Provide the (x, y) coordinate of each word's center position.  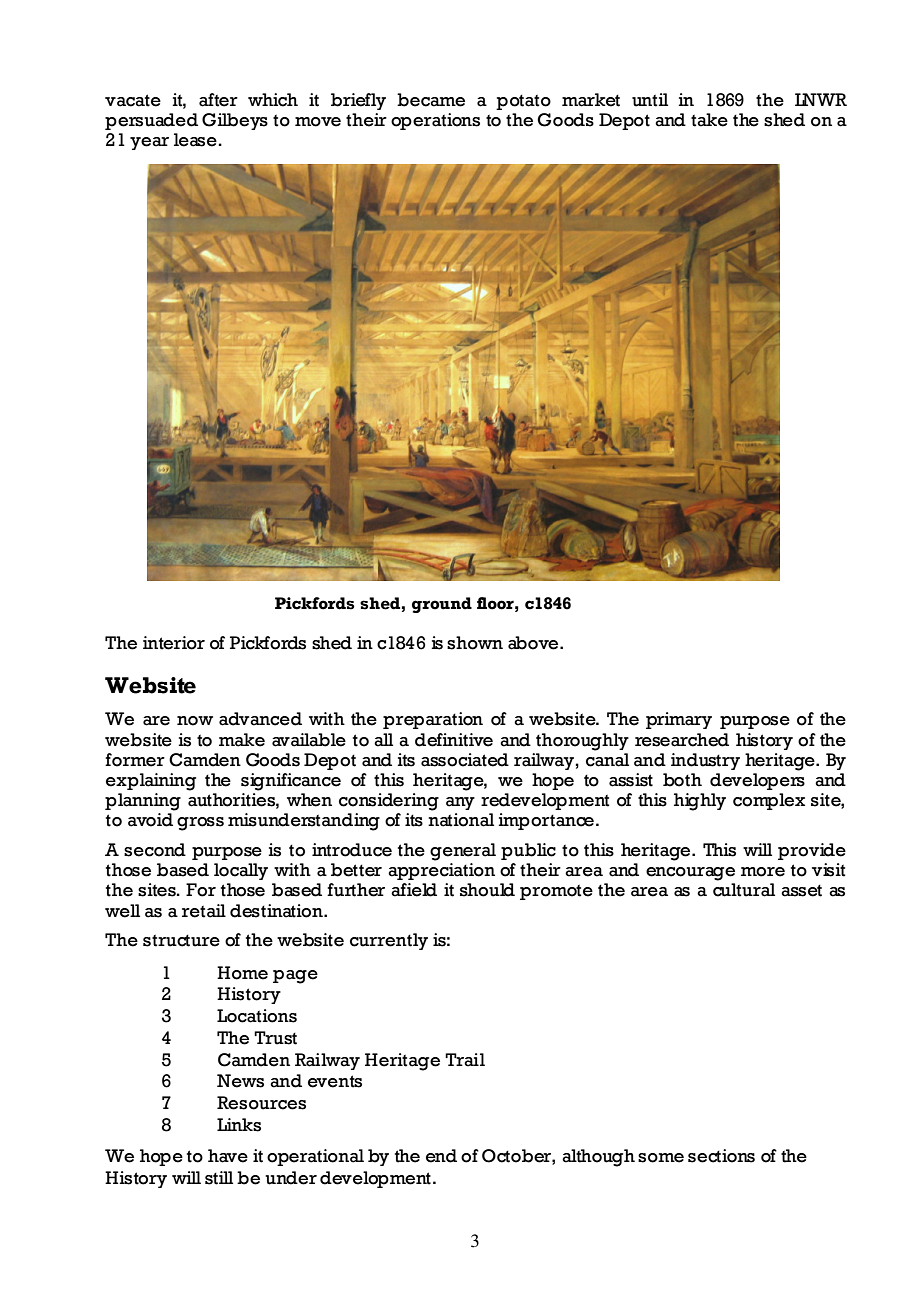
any (460, 803)
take (709, 120)
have (228, 1156)
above (534, 643)
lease (196, 140)
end (441, 1156)
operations (435, 121)
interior (174, 643)
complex (769, 801)
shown (475, 643)
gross (200, 824)
